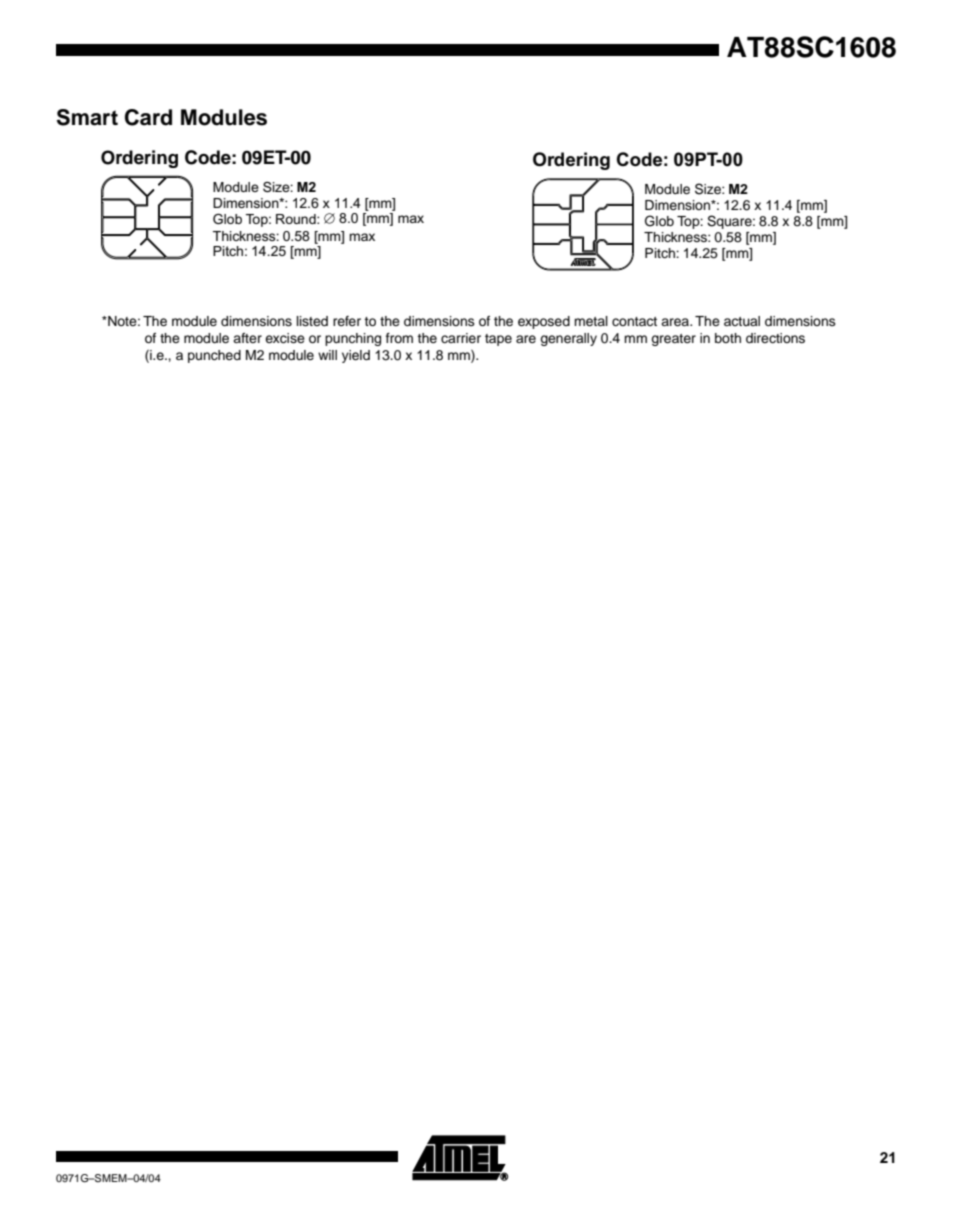 This document has width=953, height=1232. Describe the element at coordinates (312, 321) in the document. I see `listed` at that location.
